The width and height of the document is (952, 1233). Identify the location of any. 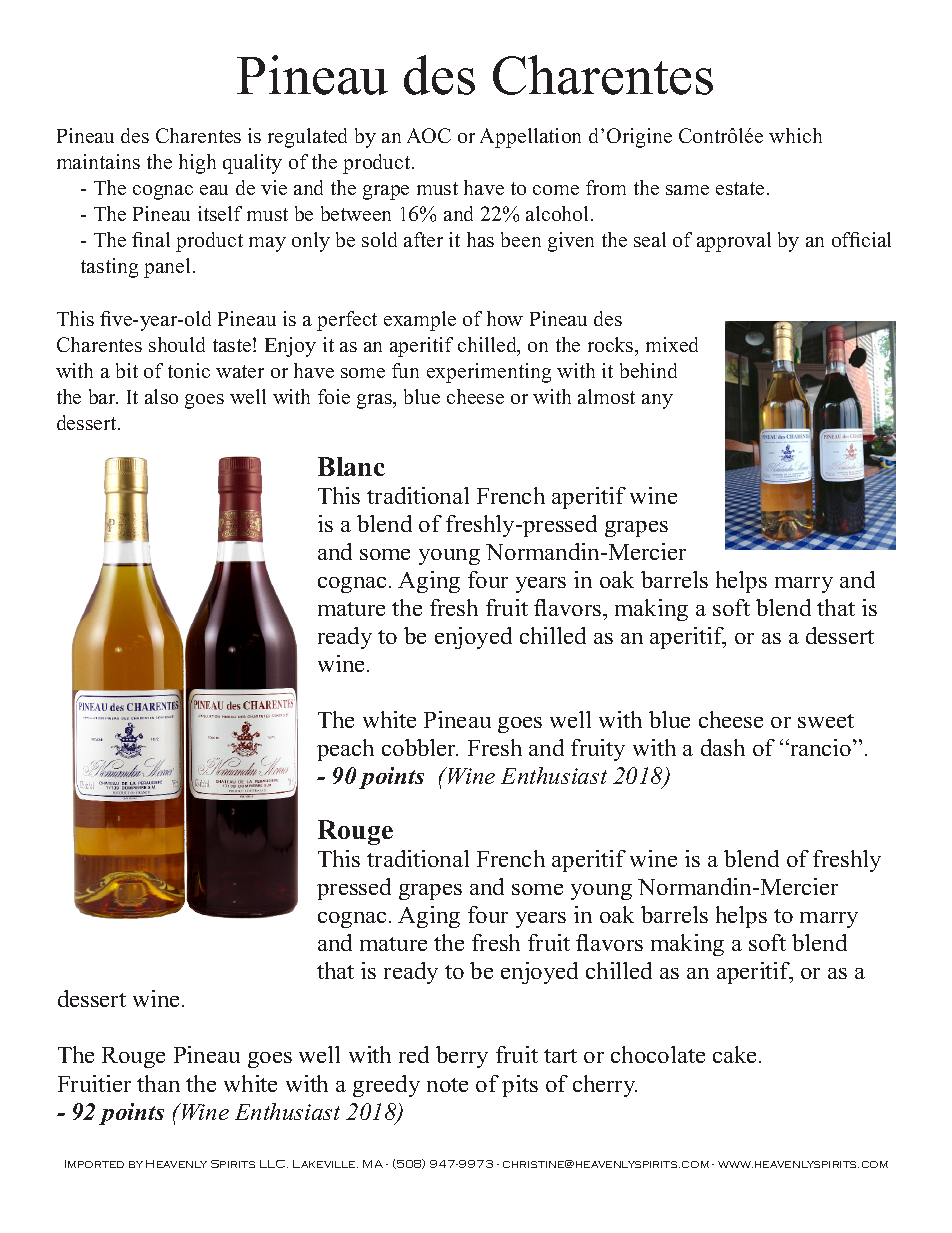
(657, 401).
